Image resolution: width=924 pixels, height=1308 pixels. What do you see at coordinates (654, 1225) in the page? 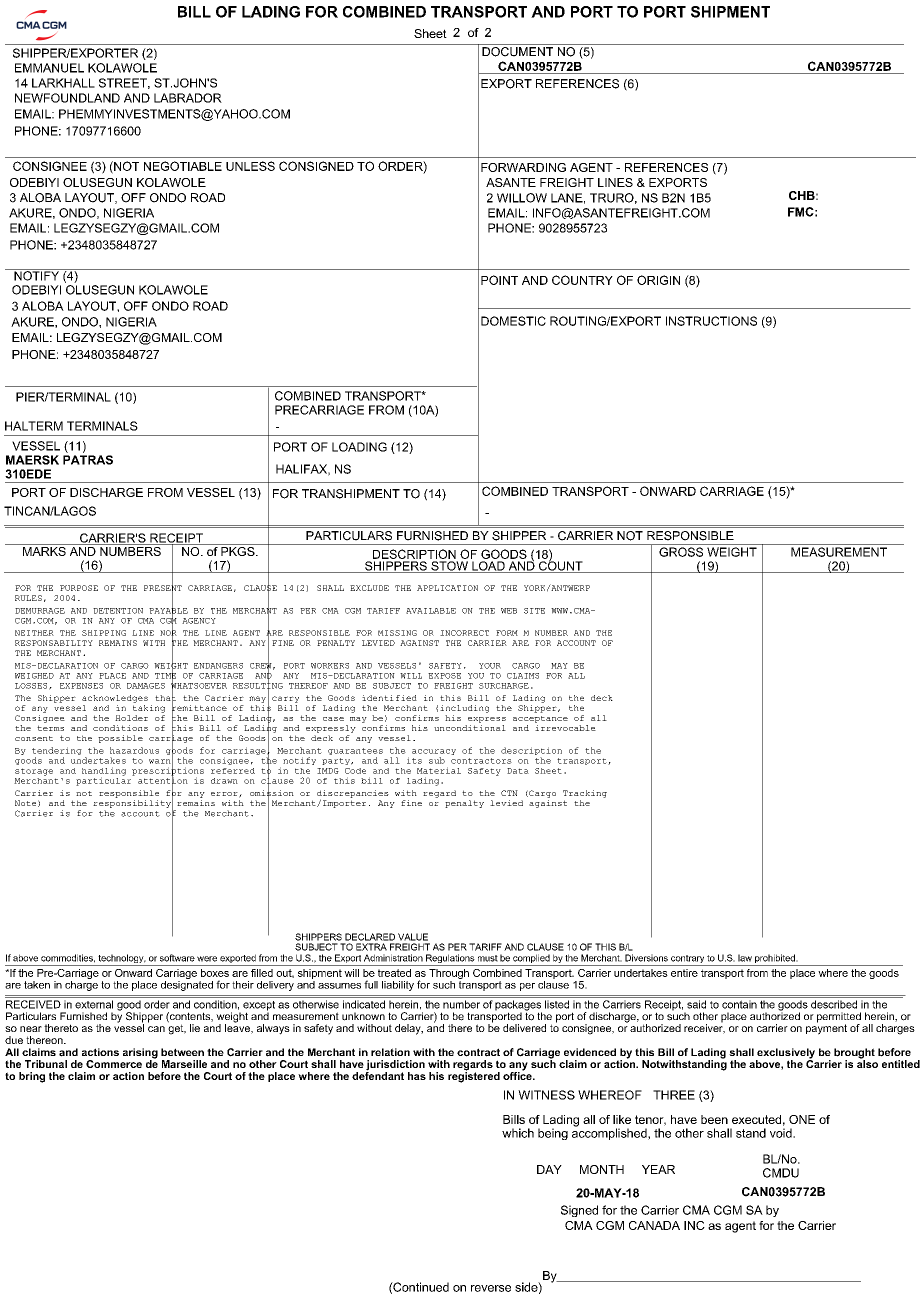
I see `CANADA` at bounding box center [654, 1225].
